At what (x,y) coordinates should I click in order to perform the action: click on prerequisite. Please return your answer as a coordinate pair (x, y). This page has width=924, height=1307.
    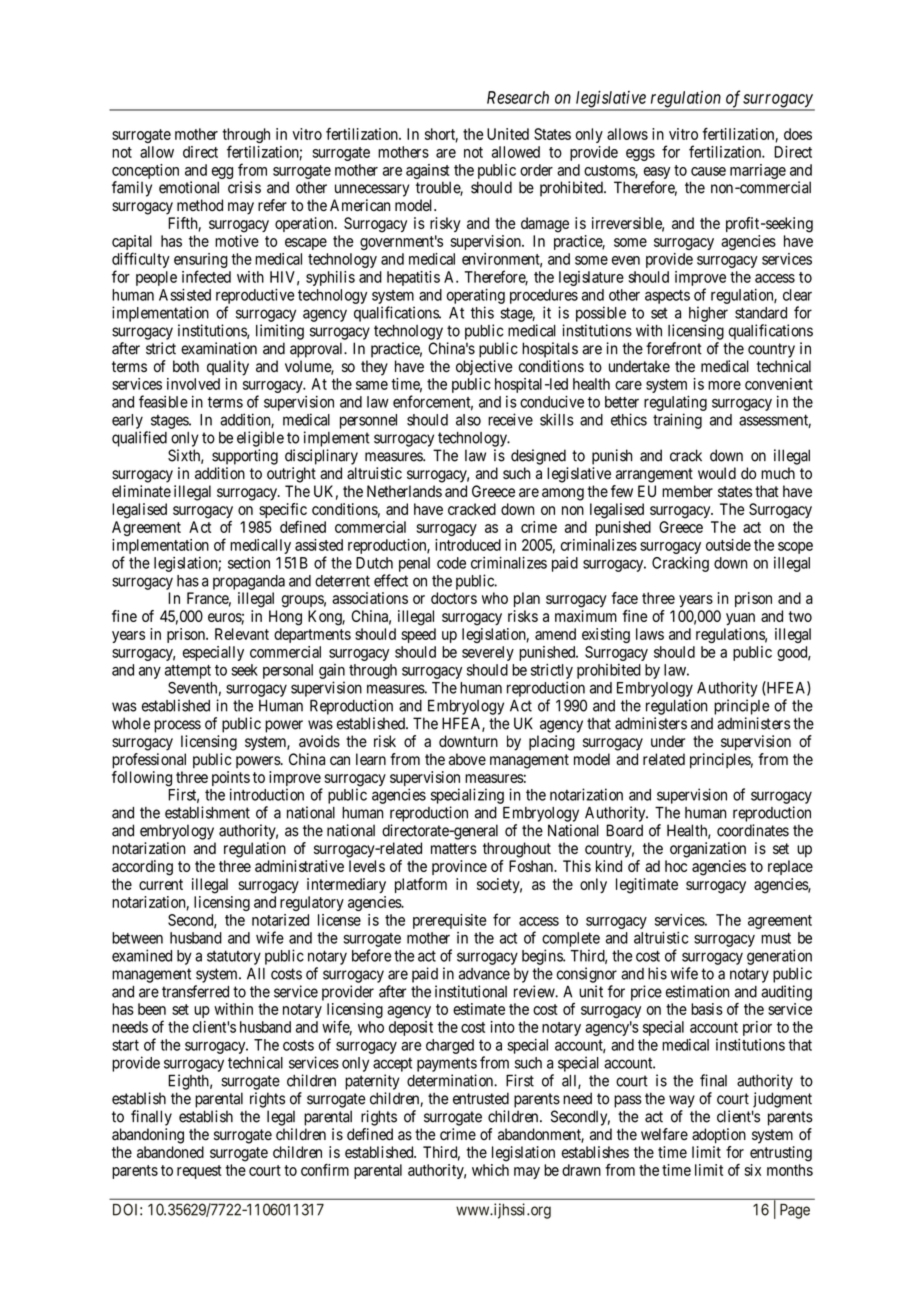
    Looking at the image, I should click on (449, 921).
